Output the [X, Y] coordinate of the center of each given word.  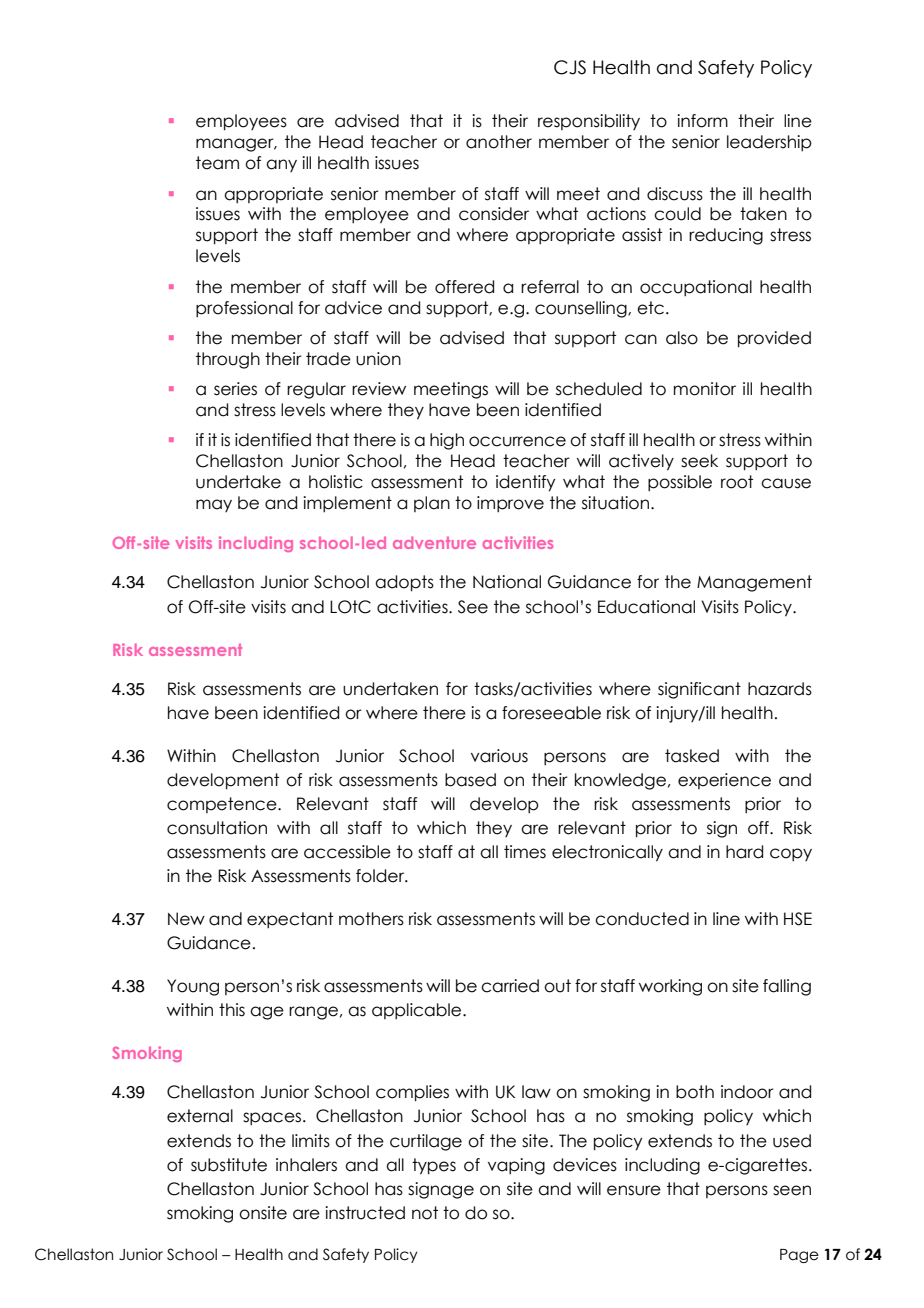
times [525, 852]
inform [702, 121]
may [214, 505]
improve [510, 504]
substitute [229, 1165]
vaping [516, 1166]
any [281, 165]
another [499, 142]
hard [744, 852]
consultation [217, 828]
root [737, 482]
